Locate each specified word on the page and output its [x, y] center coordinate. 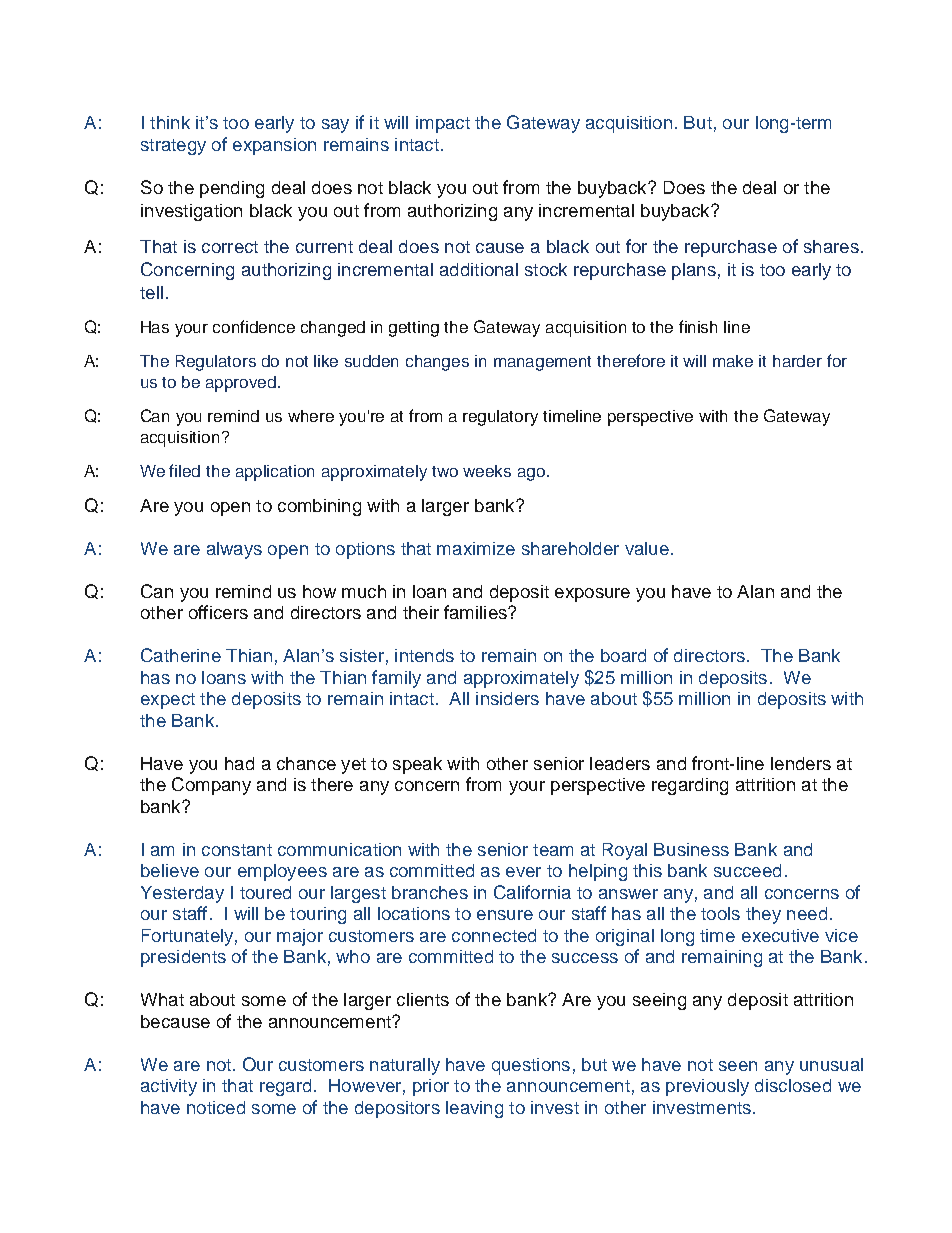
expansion [274, 146]
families [476, 612]
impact [443, 124]
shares [831, 246]
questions [531, 1066]
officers [218, 612]
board [623, 655]
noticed [216, 1107]
